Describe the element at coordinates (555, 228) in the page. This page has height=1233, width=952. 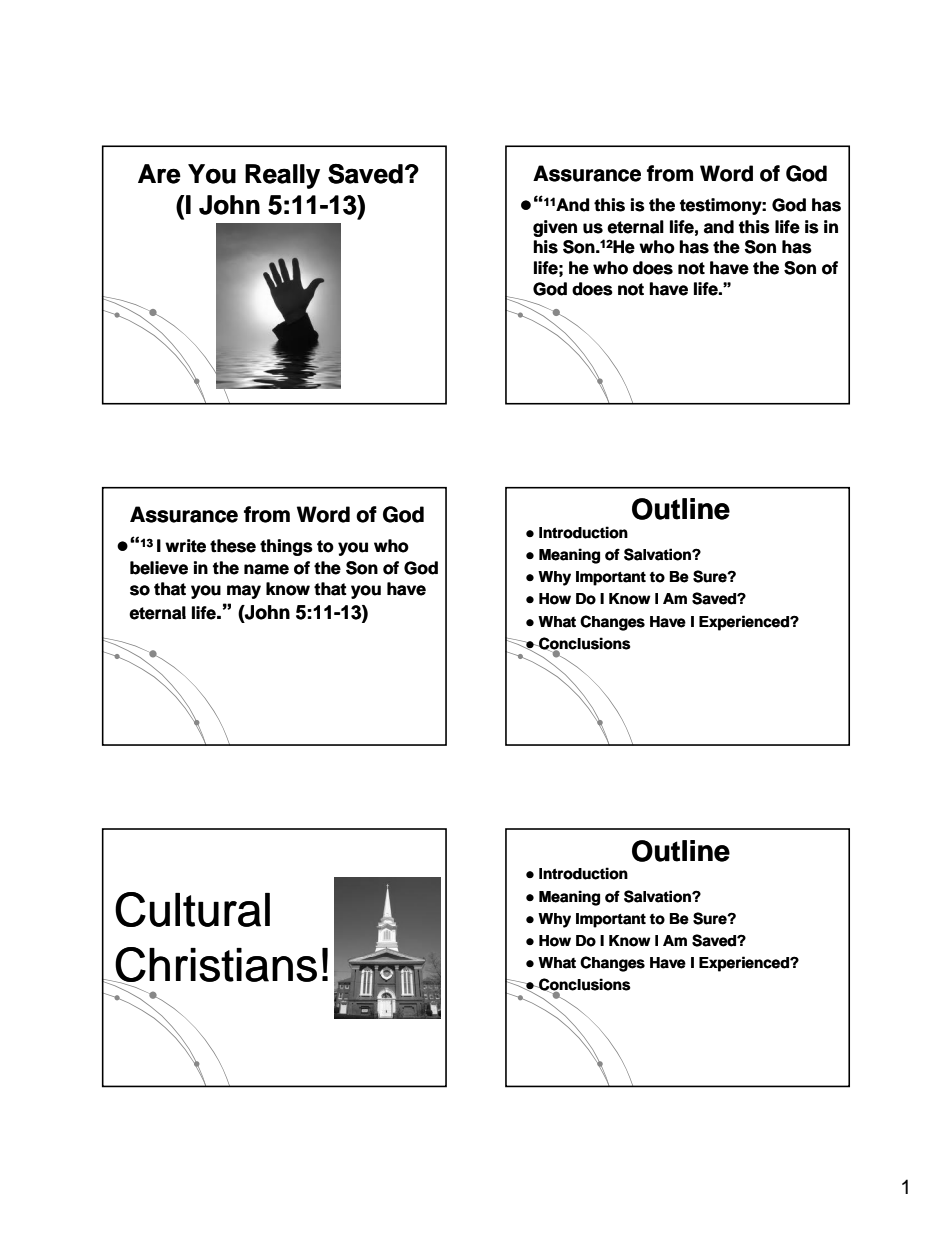
I see `given` at that location.
